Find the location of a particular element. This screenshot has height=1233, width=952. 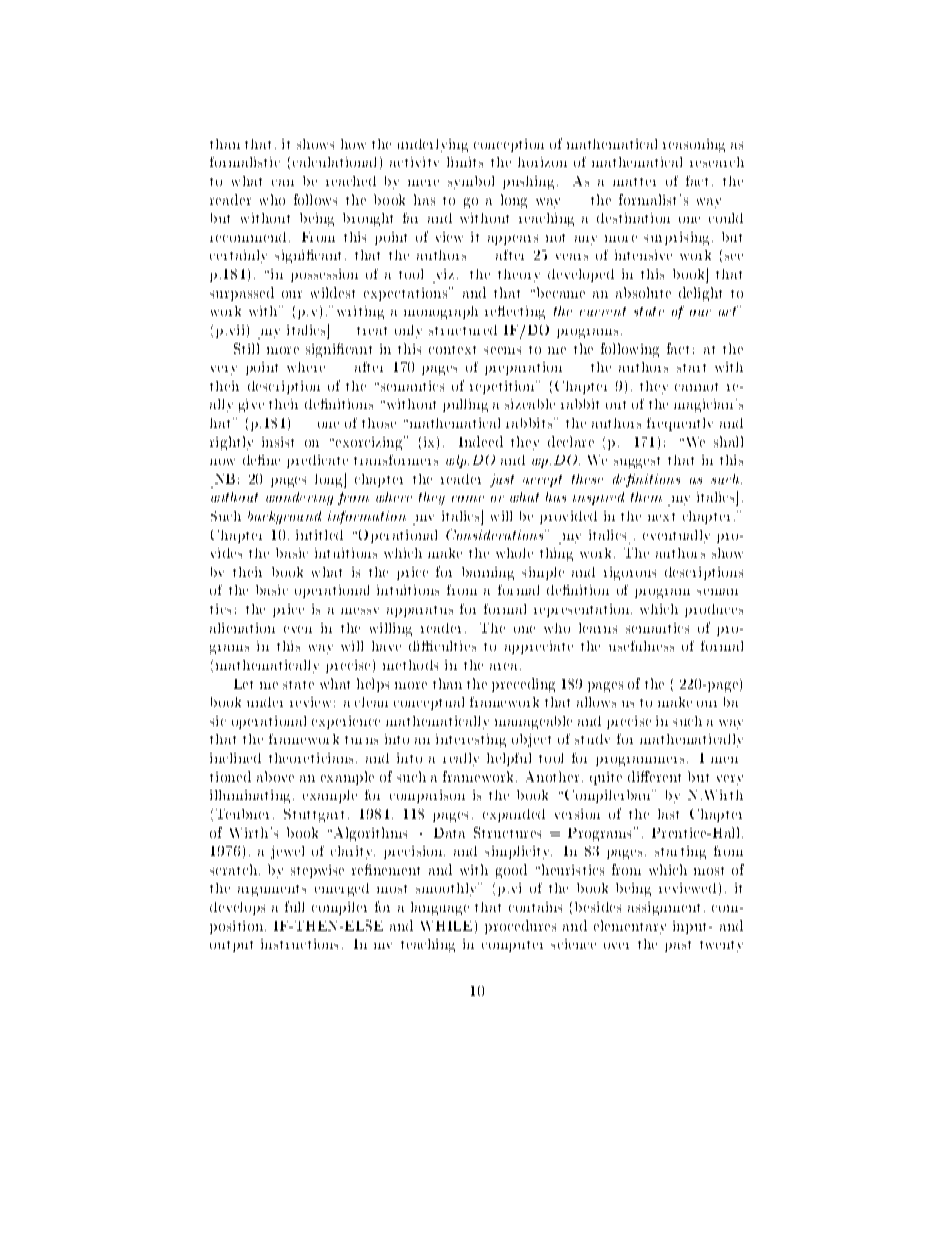

insist is located at coordinates (278, 442).
